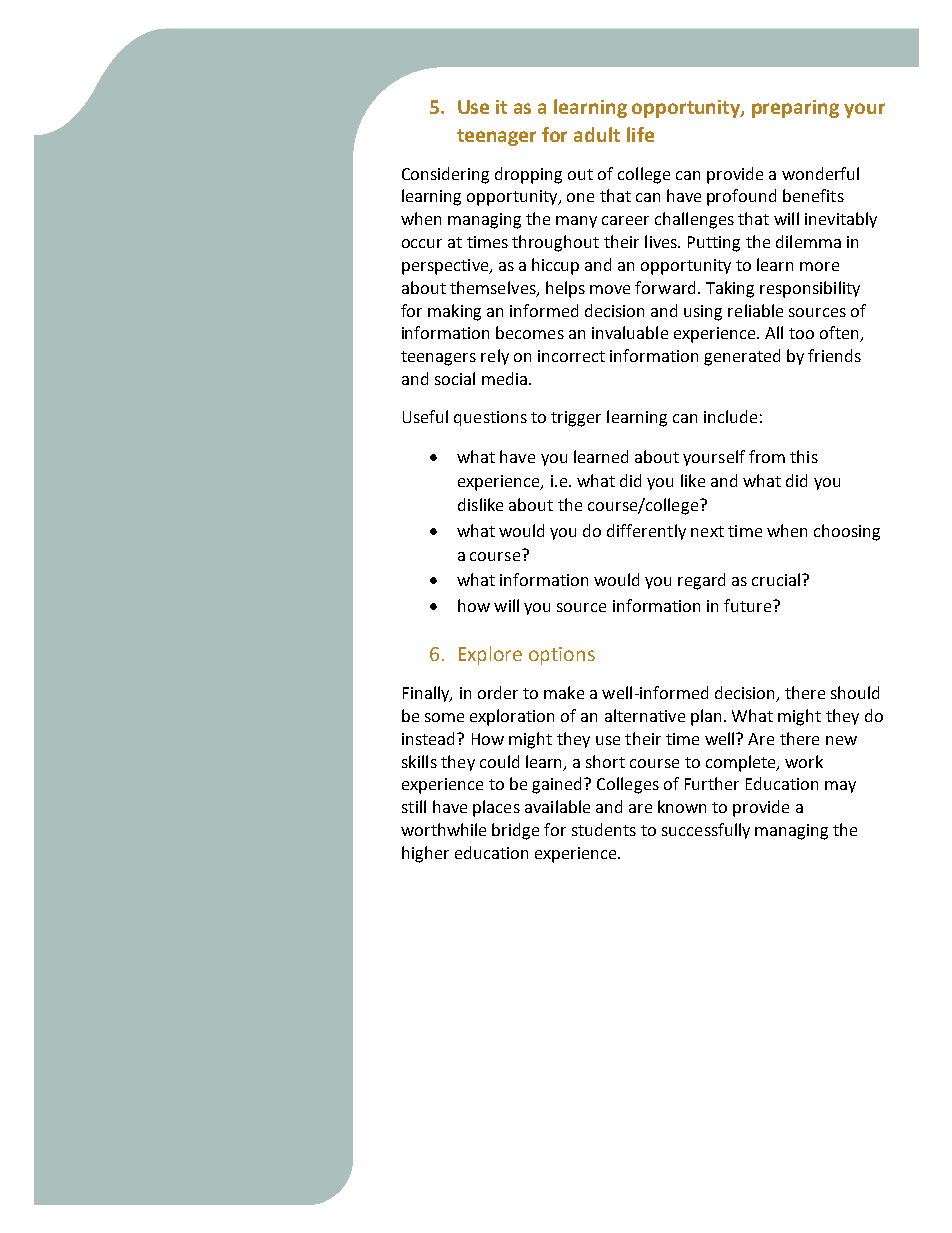  Describe the element at coordinates (604, 829) in the document. I see `students` at that location.
